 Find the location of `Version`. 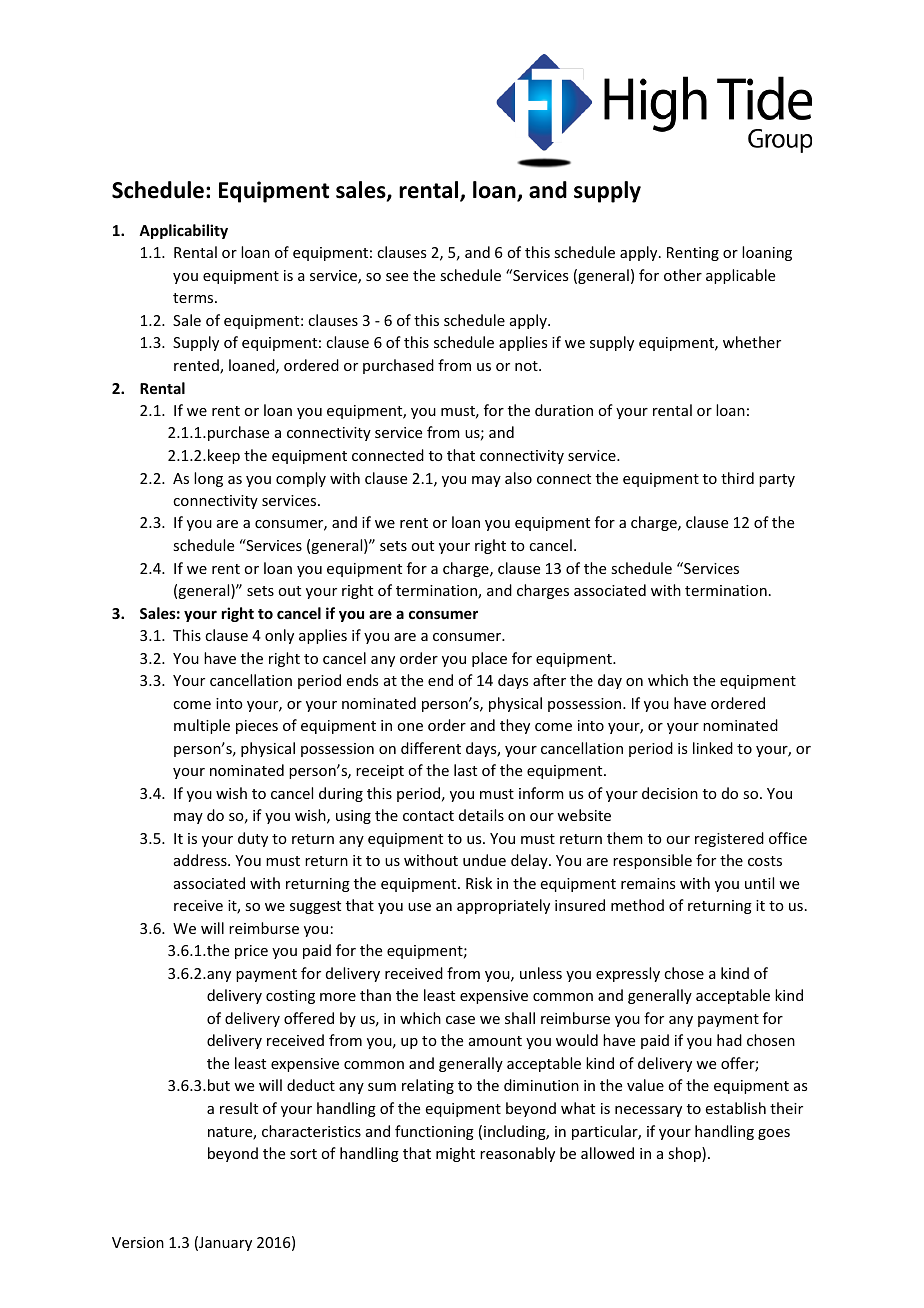

Version is located at coordinates (138, 1242).
